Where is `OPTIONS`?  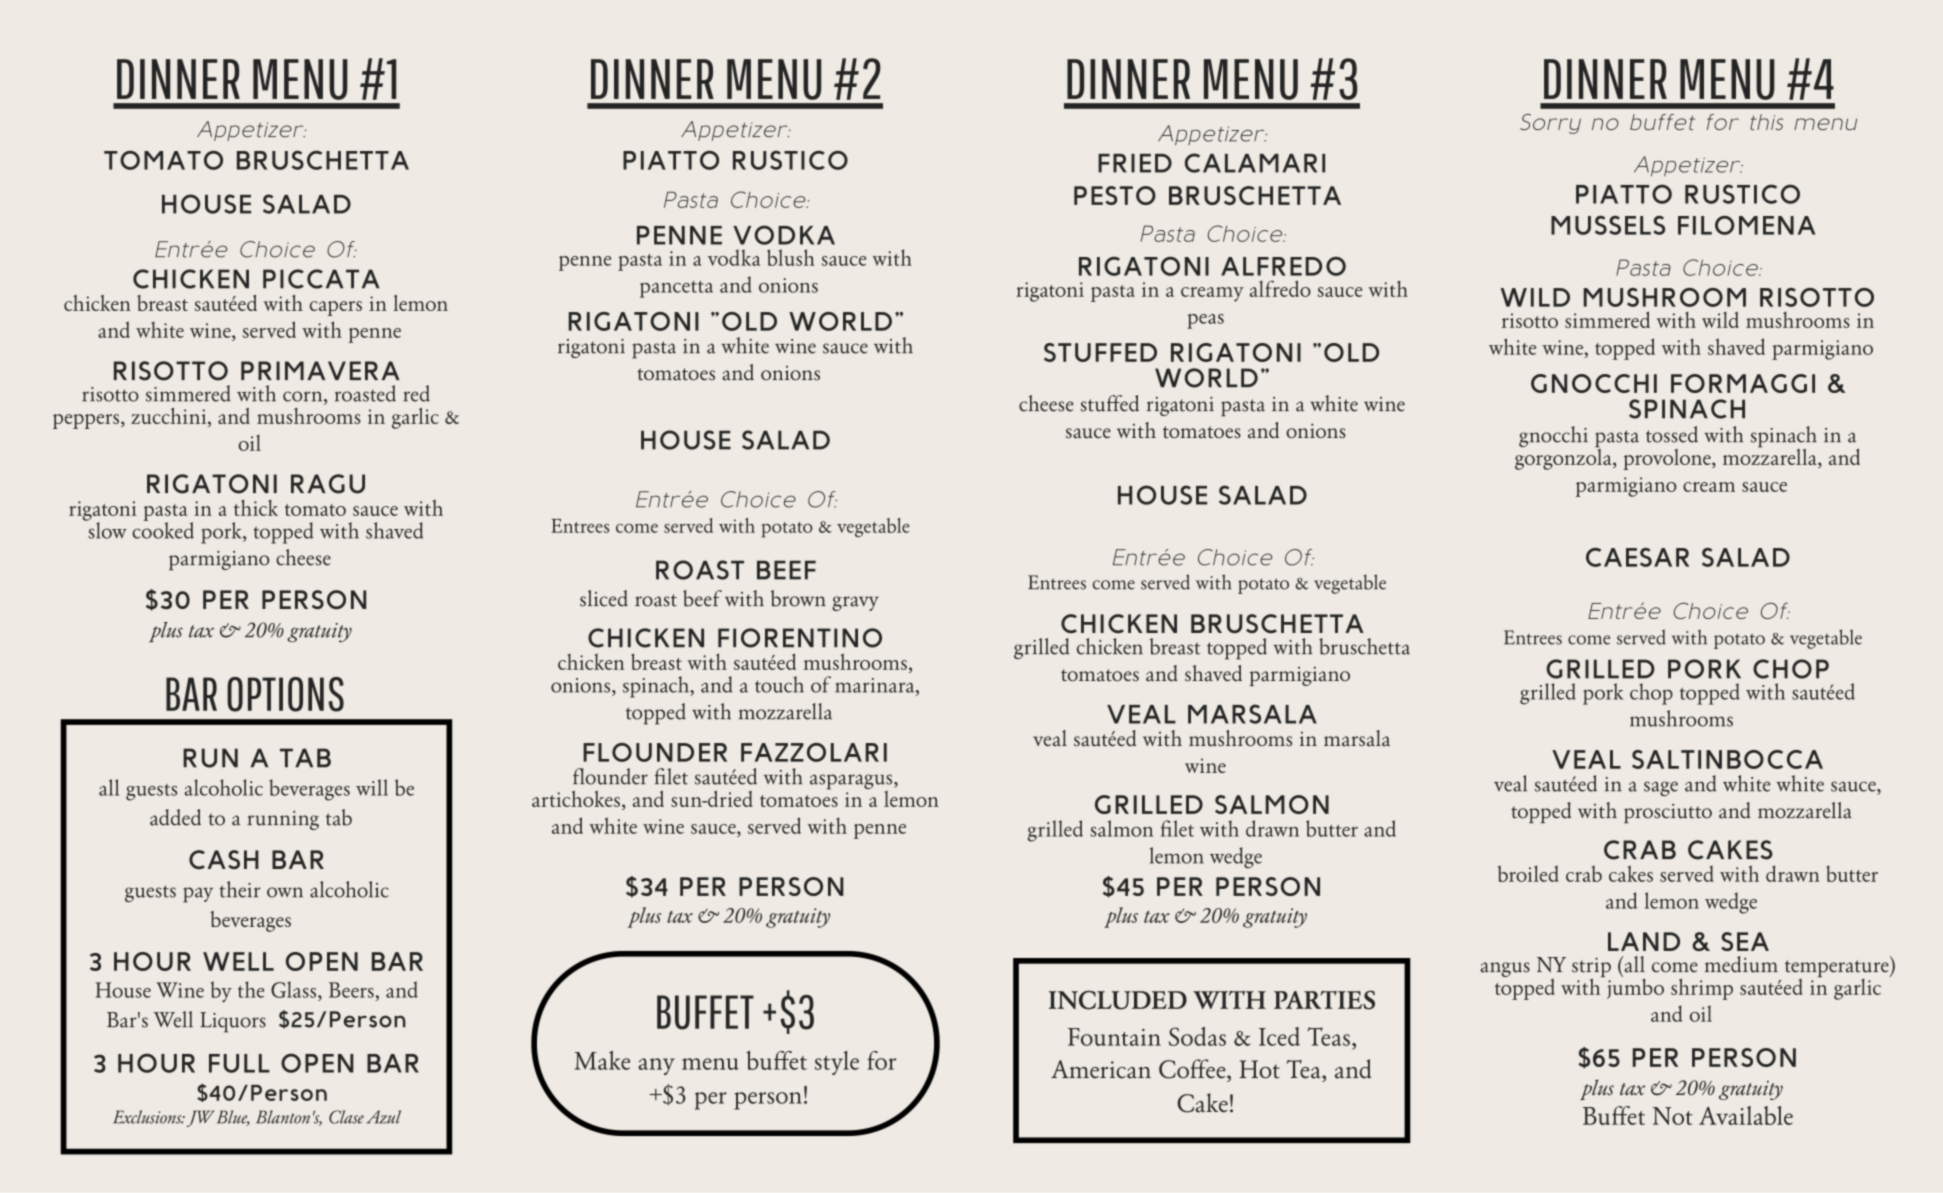
OPTIONS is located at coordinates (285, 694).
